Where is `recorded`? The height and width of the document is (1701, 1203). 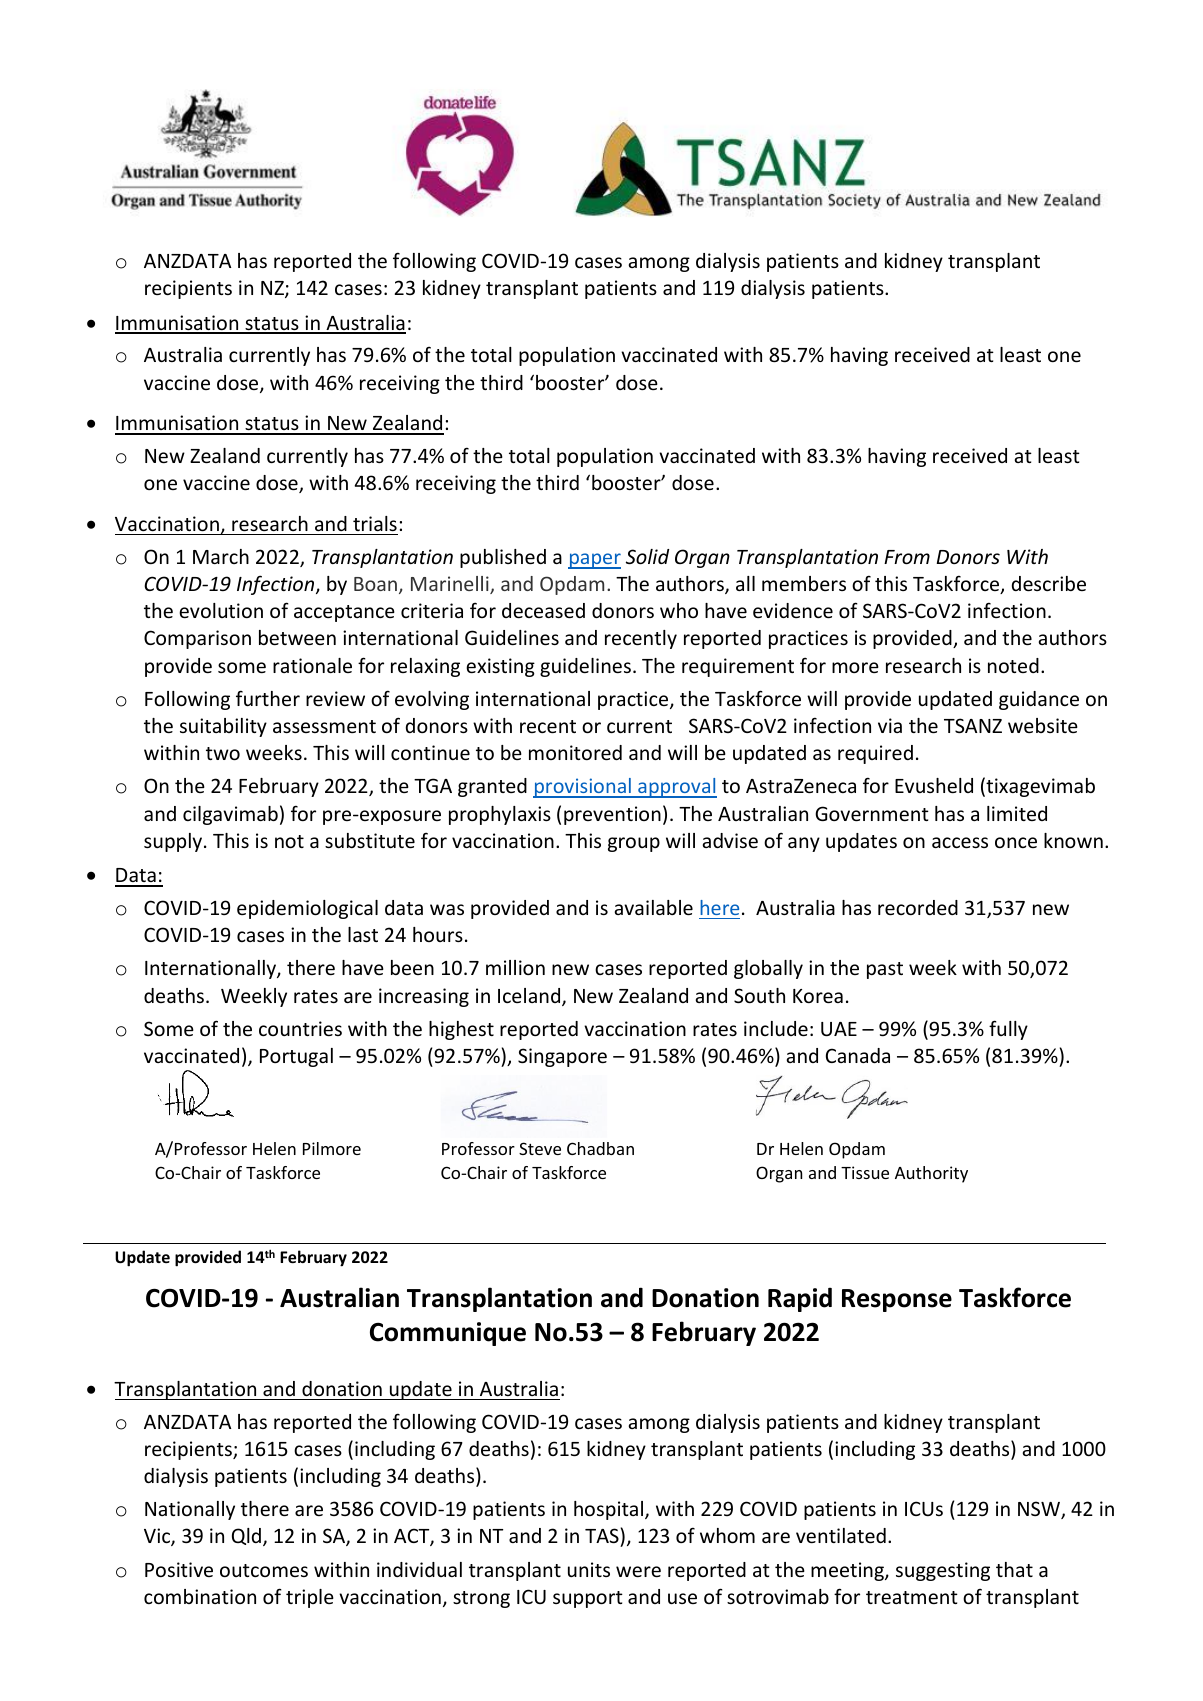
recorded is located at coordinates (918, 907).
